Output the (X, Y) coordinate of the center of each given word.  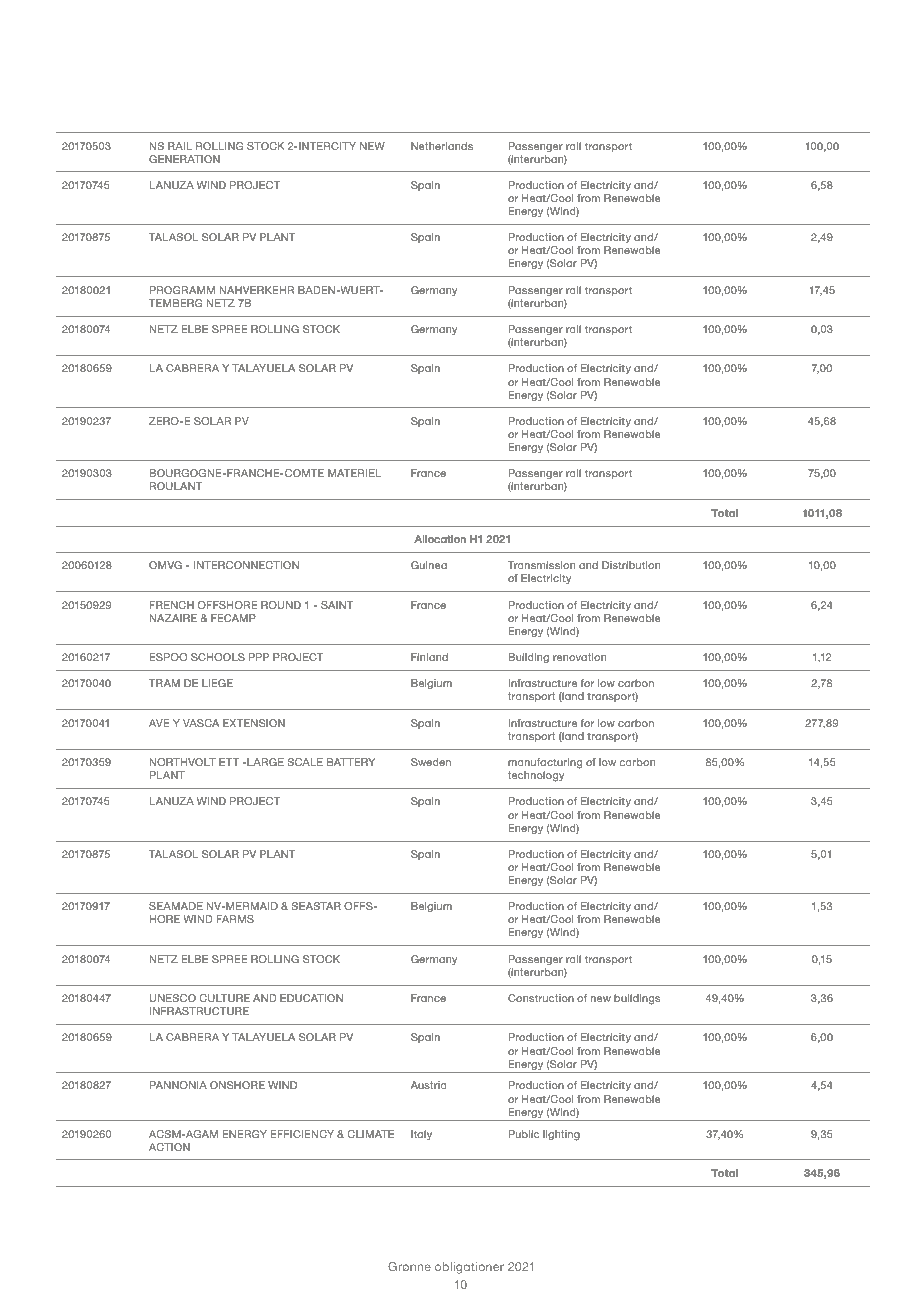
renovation (579, 657)
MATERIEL (354, 473)
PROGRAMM (182, 290)
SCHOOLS (218, 657)
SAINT (337, 605)
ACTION (169, 1147)
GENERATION (184, 159)
